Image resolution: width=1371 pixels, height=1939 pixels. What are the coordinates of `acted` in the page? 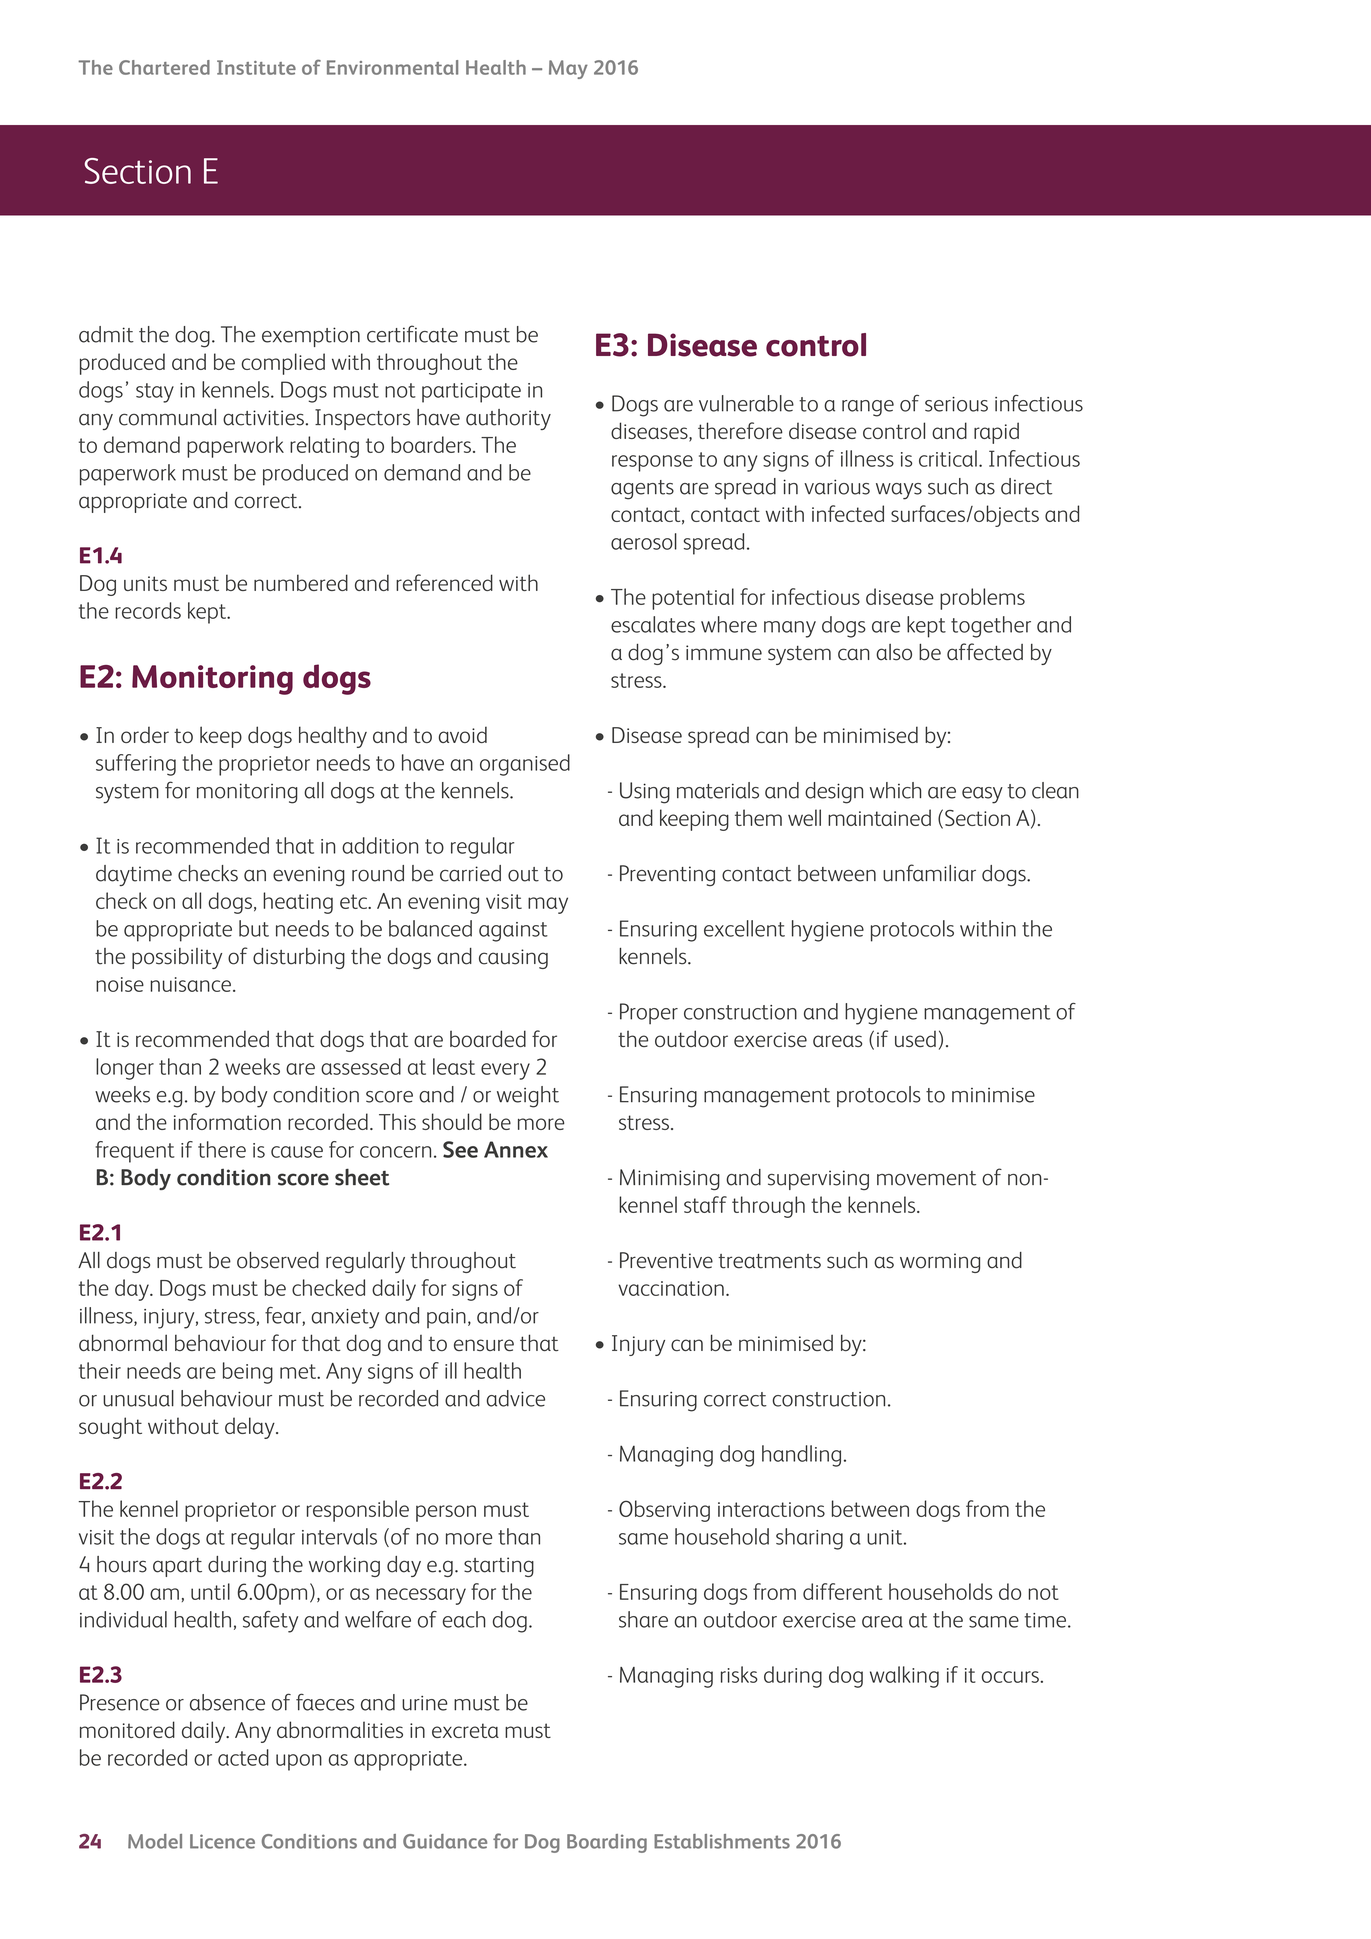 It's located at (243, 1757).
